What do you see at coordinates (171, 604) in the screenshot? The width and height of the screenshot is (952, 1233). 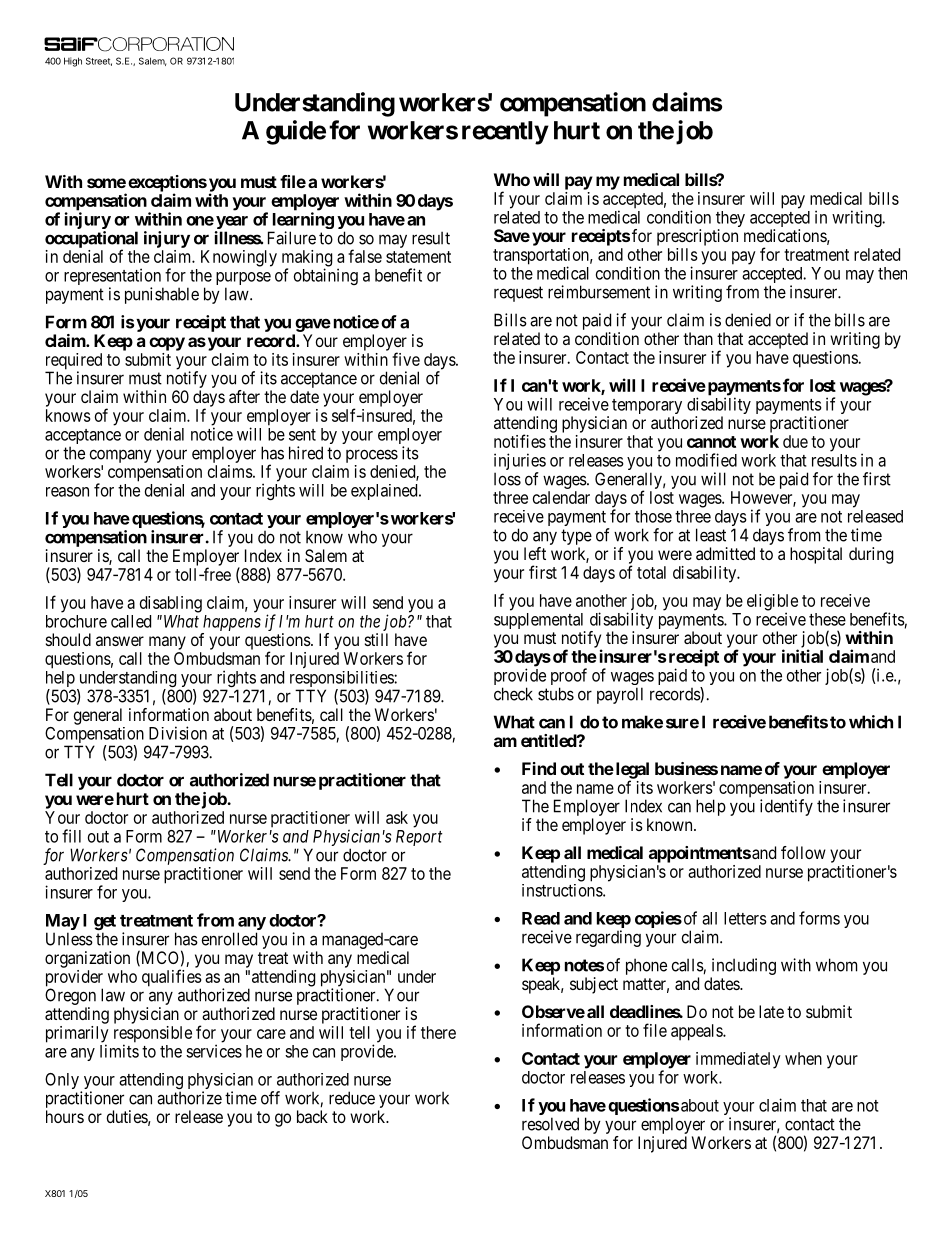 I see `disabling` at bounding box center [171, 604].
